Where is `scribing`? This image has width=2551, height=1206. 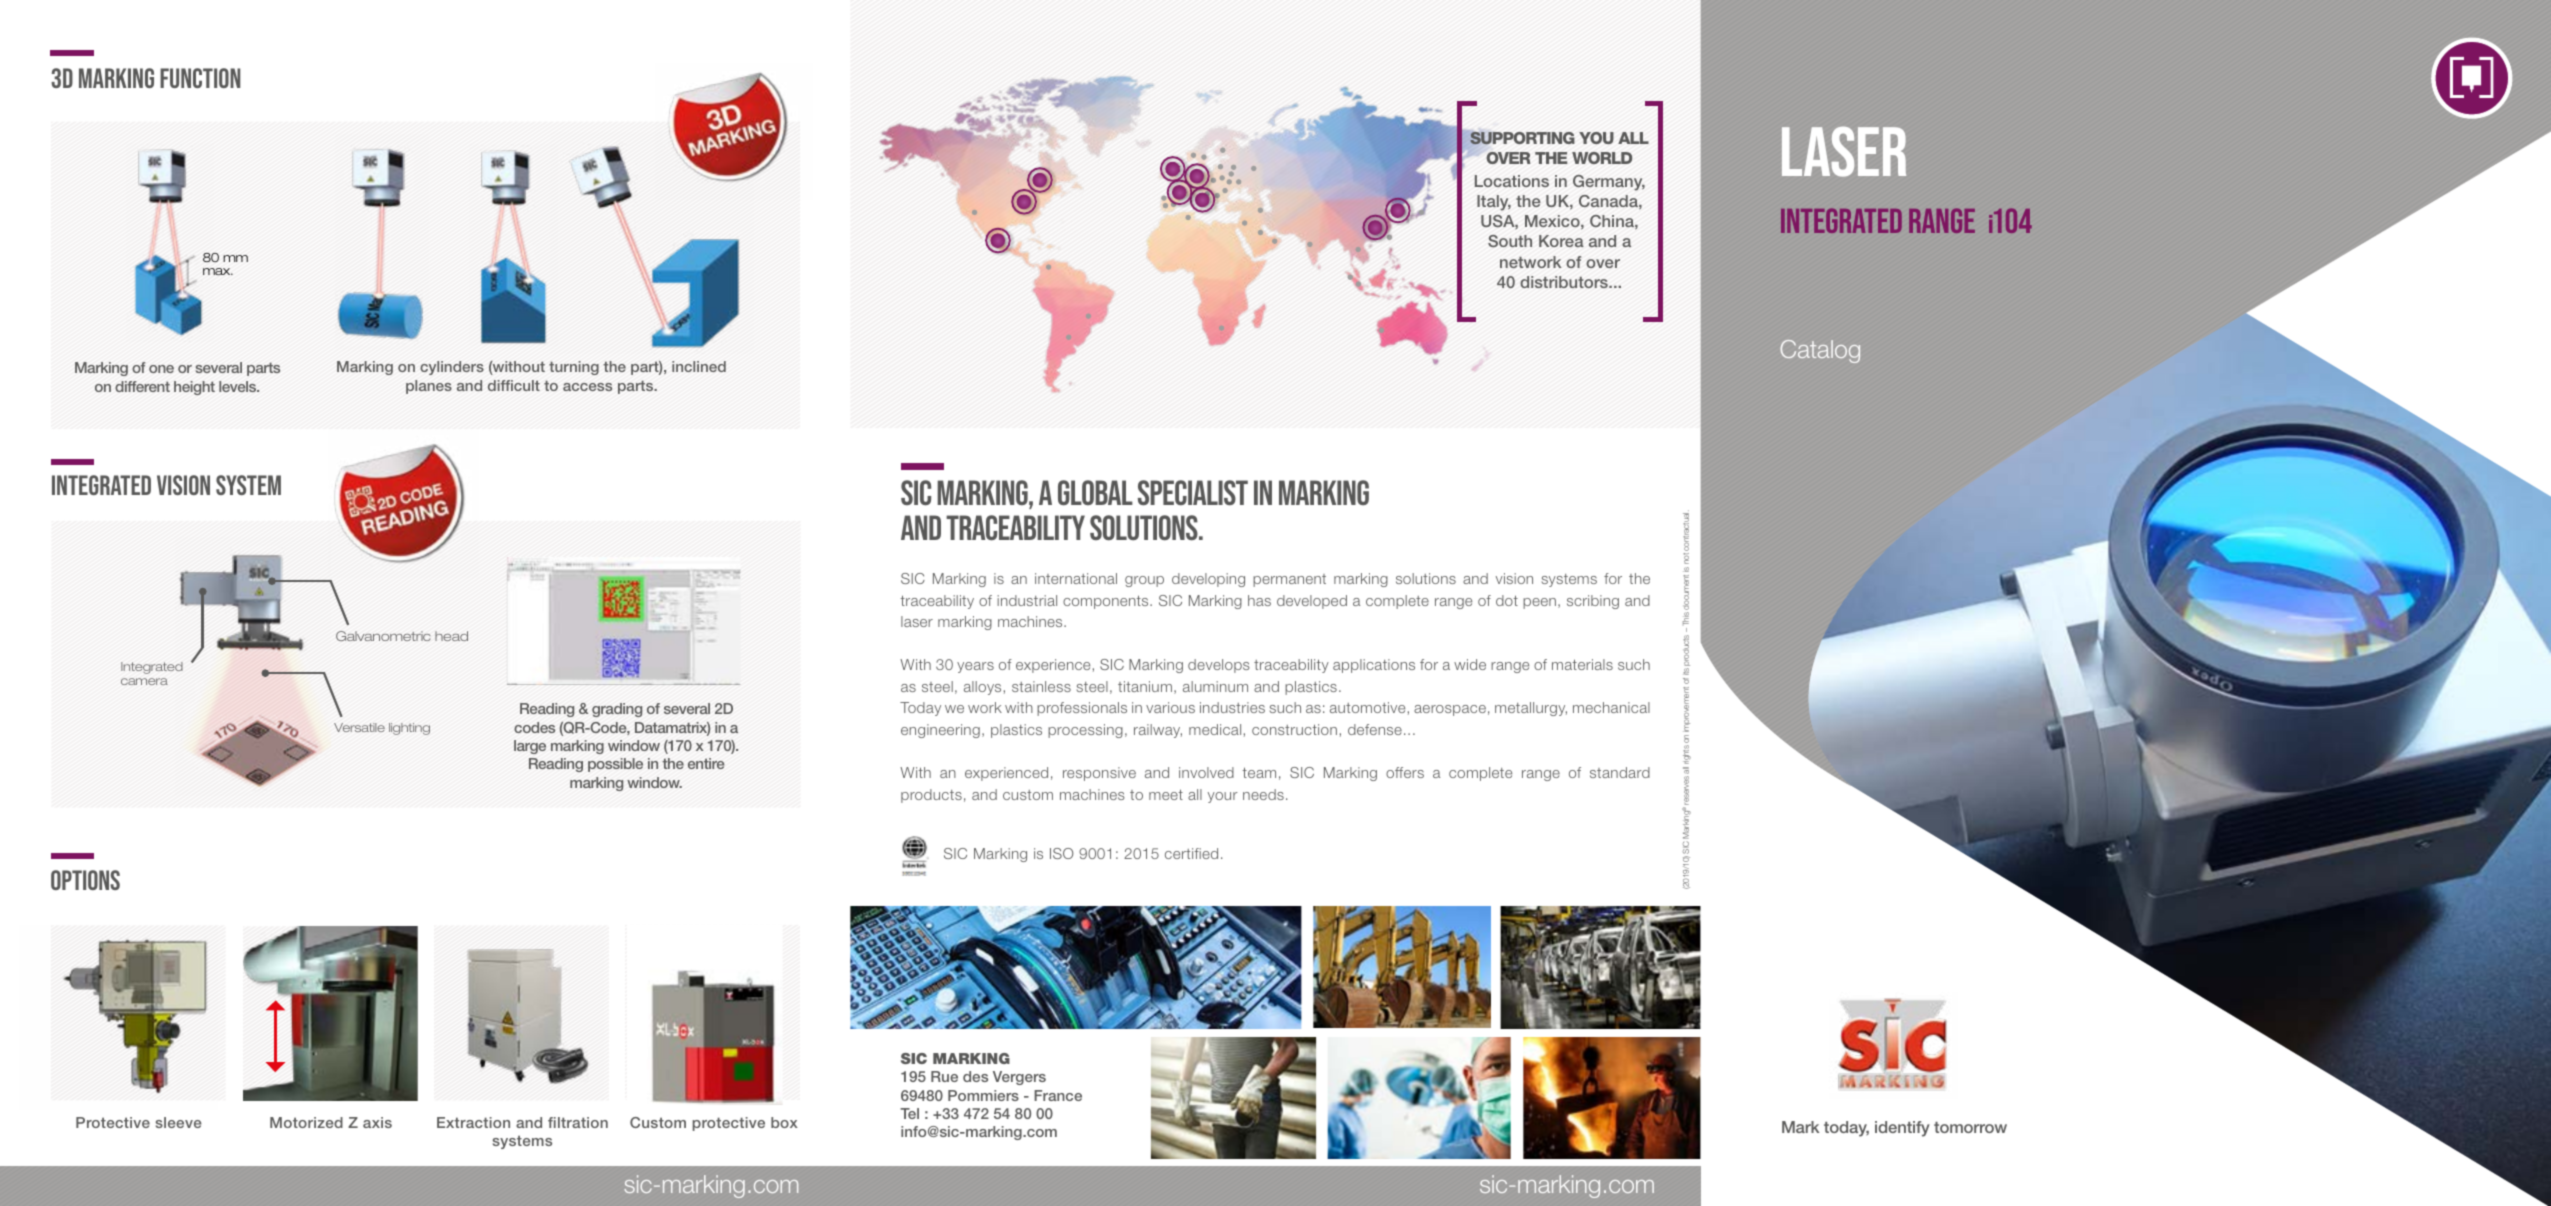
scribing is located at coordinates (1593, 602).
